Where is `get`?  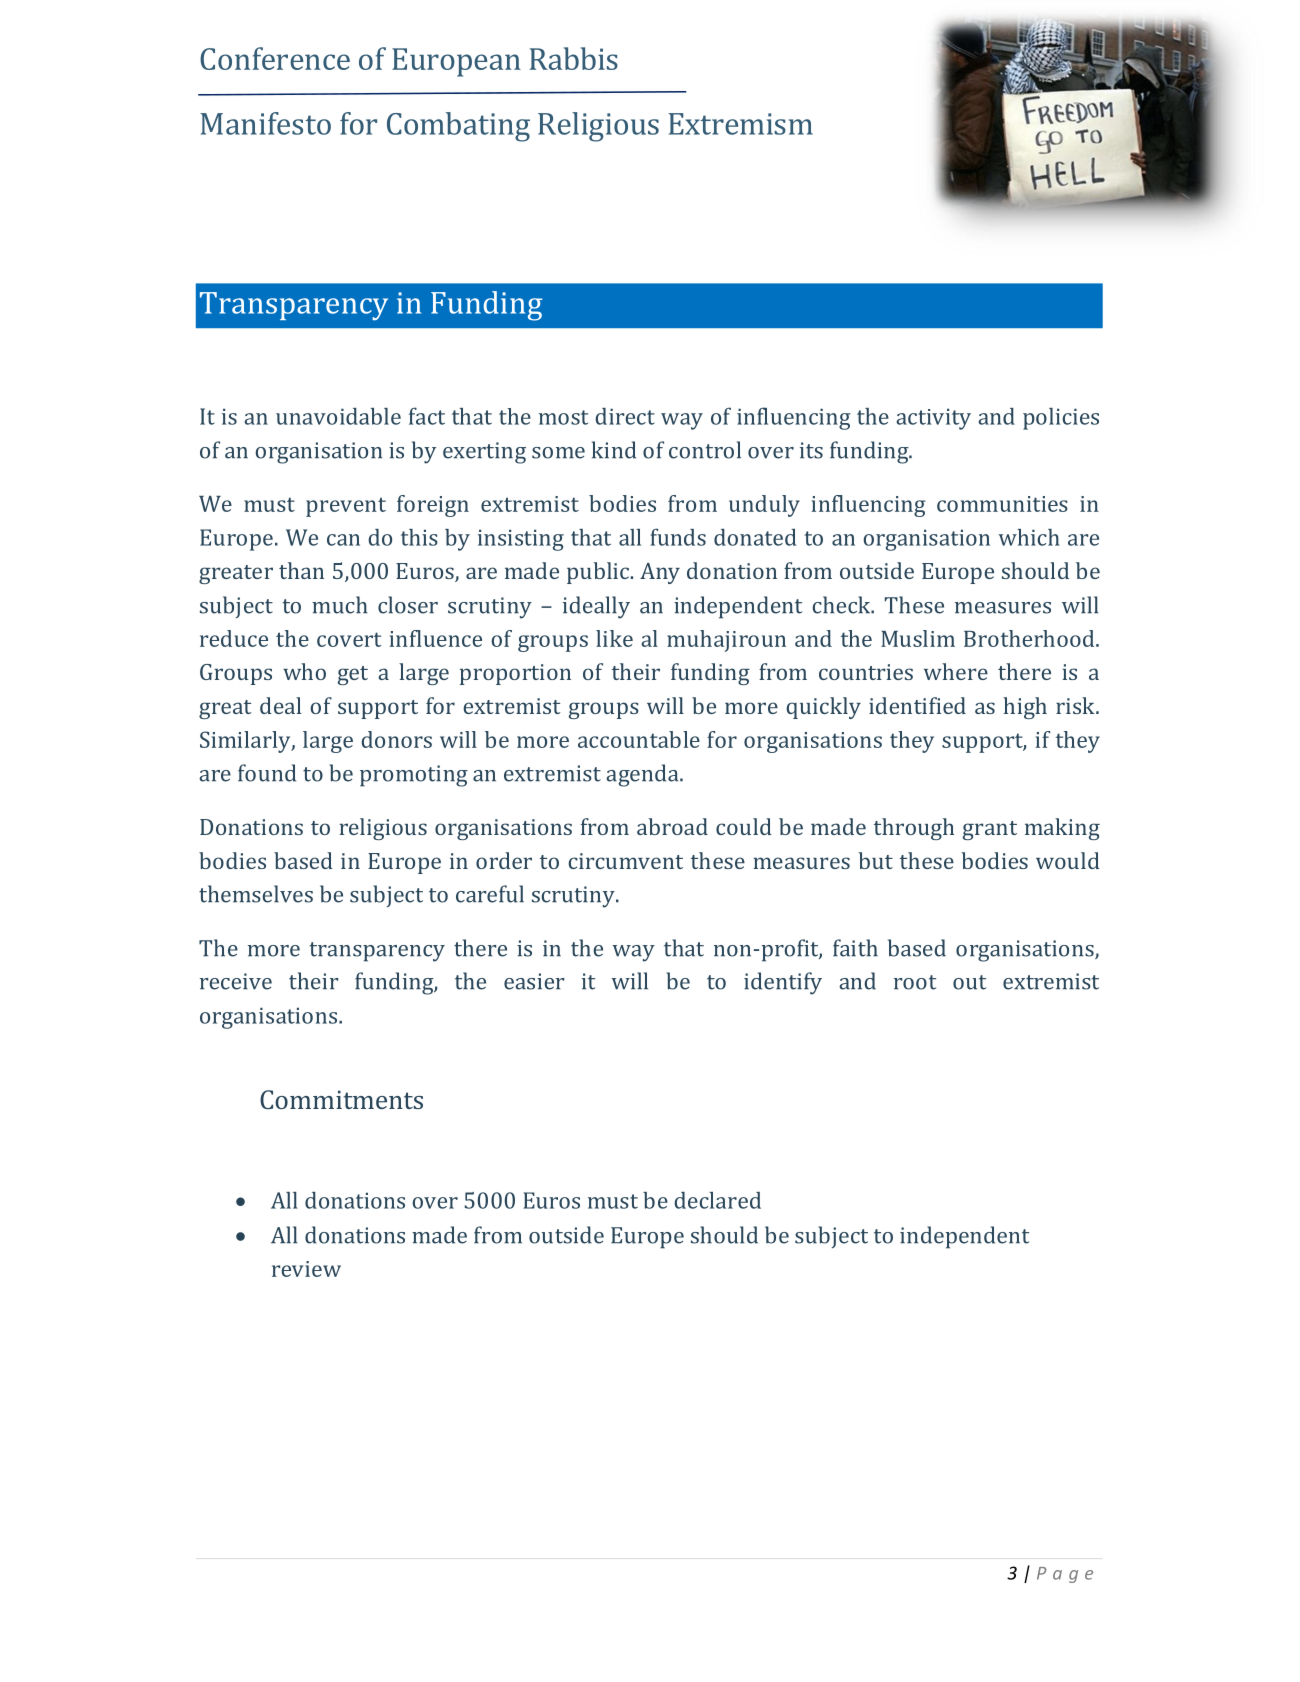
get is located at coordinates (353, 675).
